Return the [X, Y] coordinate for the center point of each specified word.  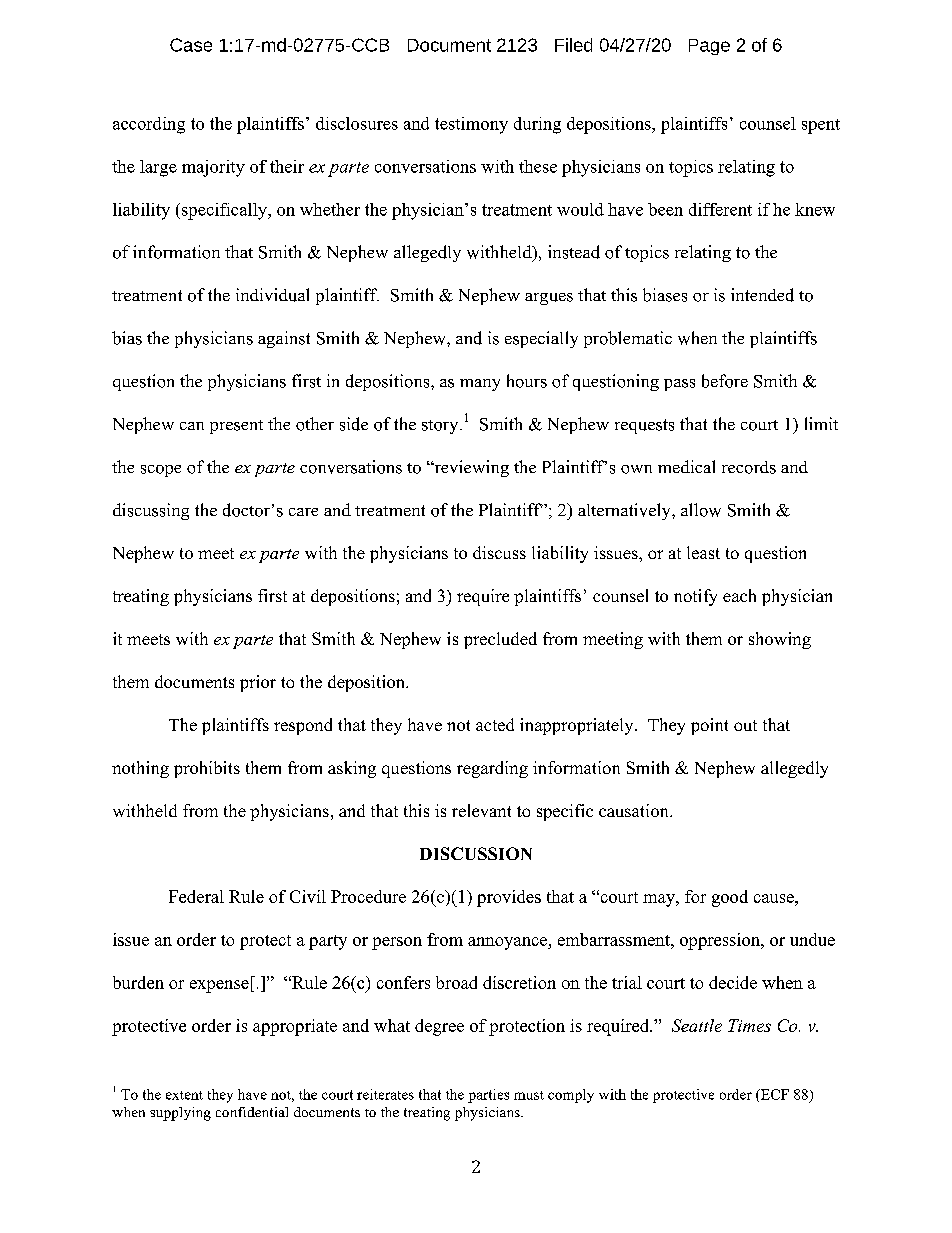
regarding [492, 769]
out [745, 725]
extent [184, 1095]
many [480, 385]
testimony [471, 125]
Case [191, 45]
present [236, 427]
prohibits [207, 769]
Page [709, 47]
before [725, 381]
